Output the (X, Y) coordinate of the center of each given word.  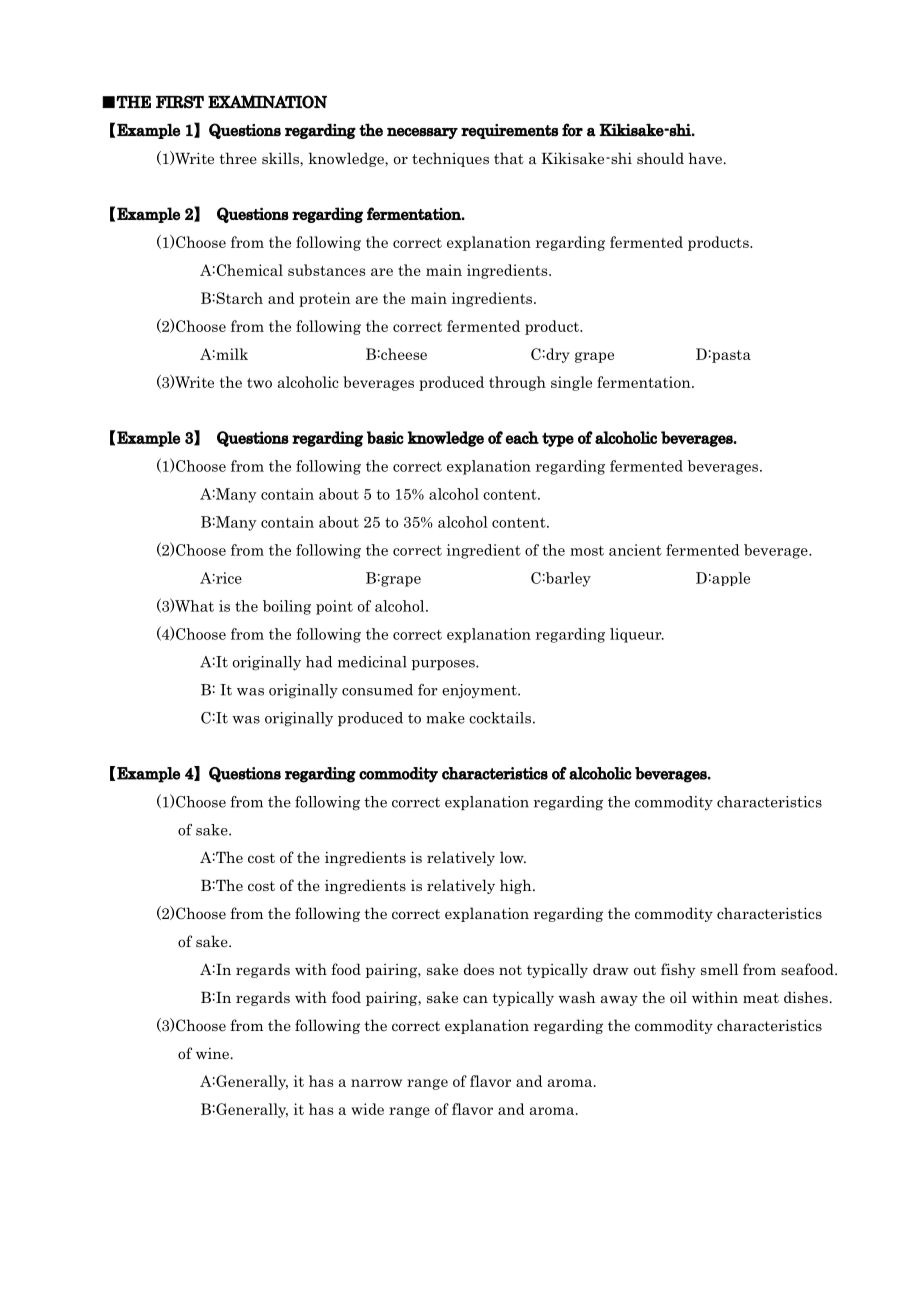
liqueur (637, 635)
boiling (287, 607)
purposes (444, 665)
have (705, 158)
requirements (509, 131)
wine (212, 1053)
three (238, 158)
